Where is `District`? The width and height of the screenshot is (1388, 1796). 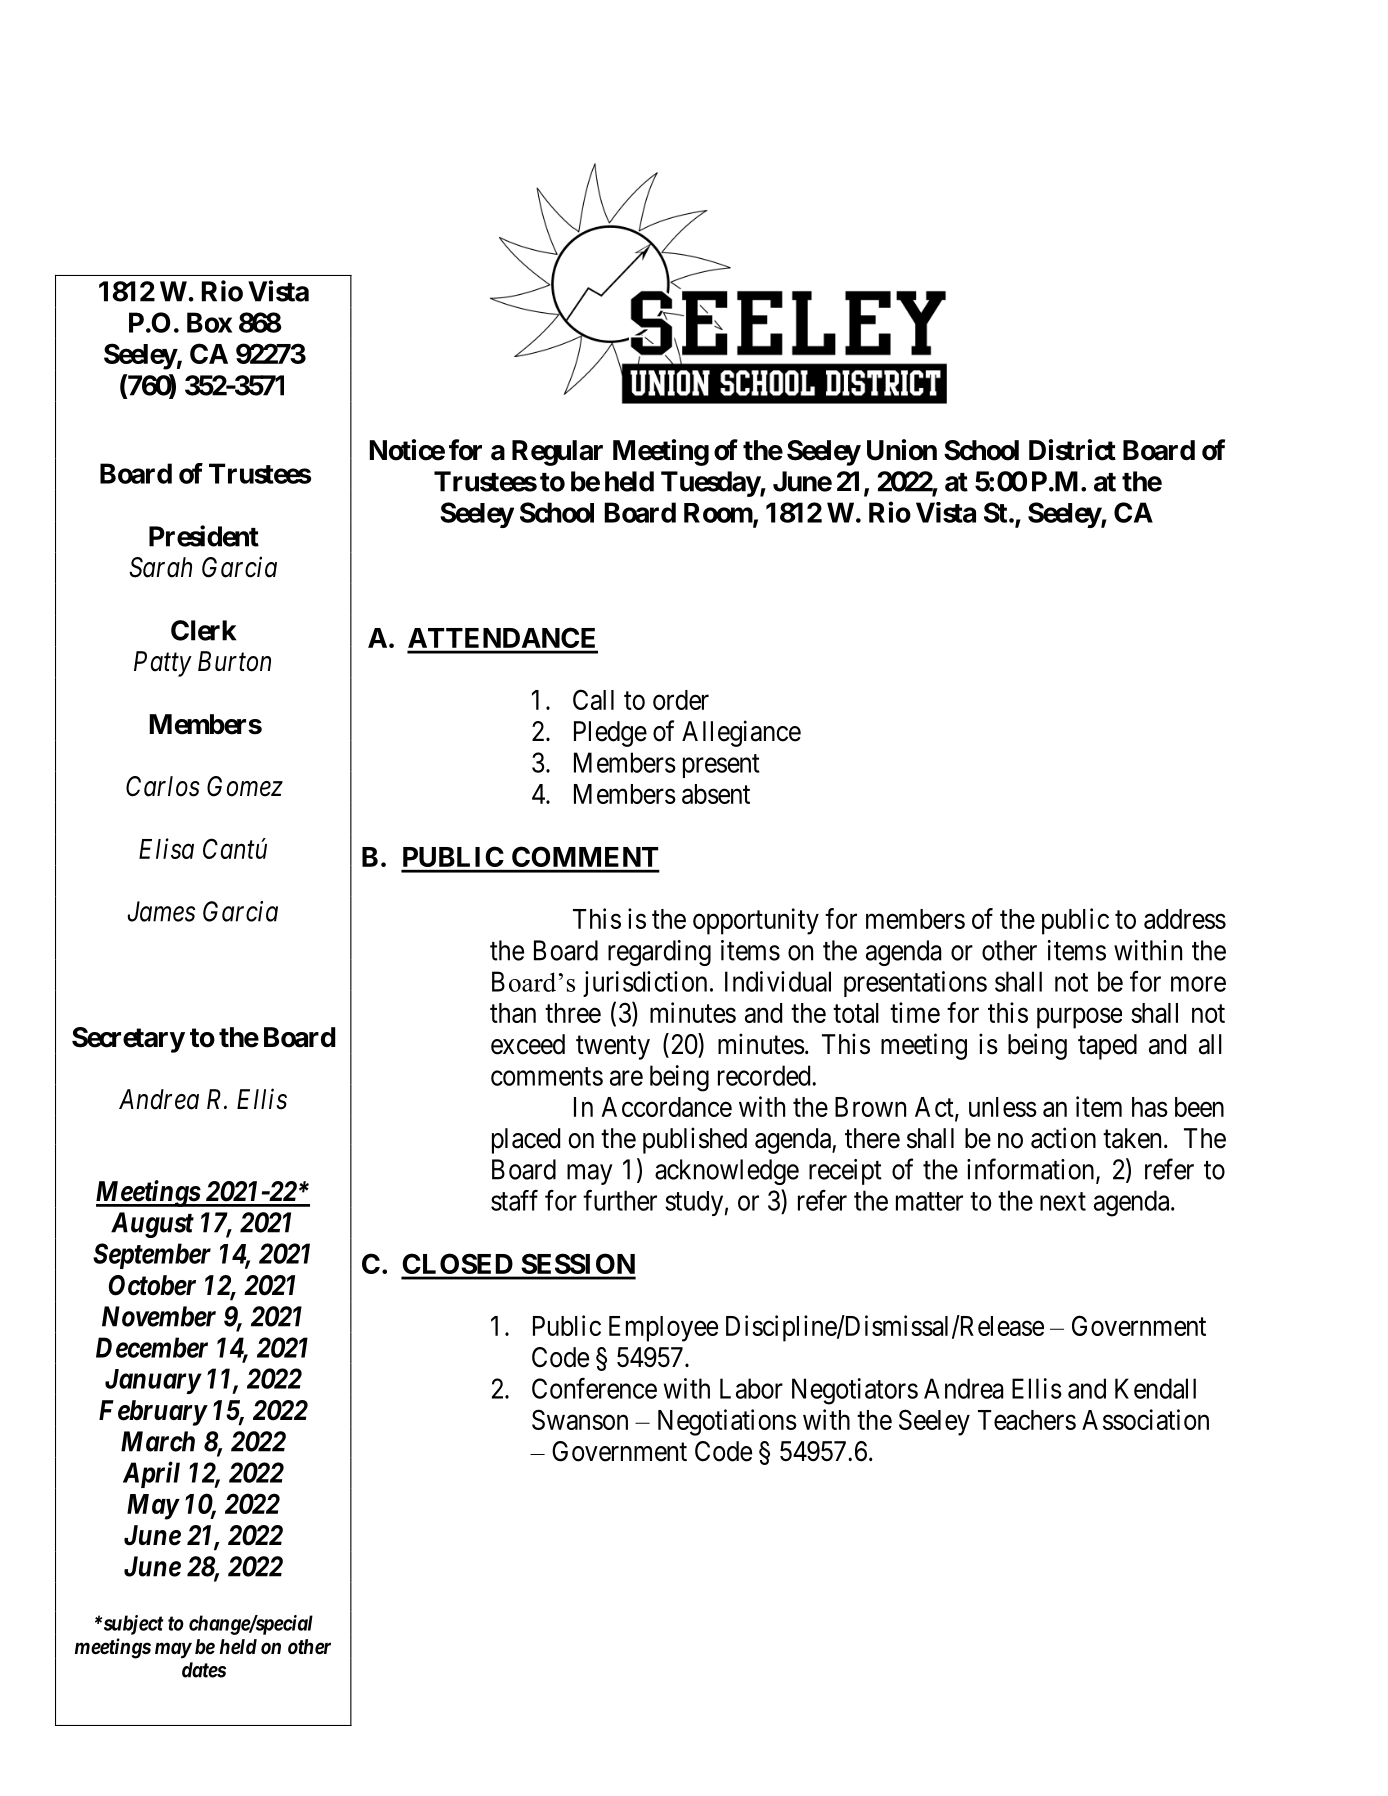
District is located at coordinates (1072, 450).
